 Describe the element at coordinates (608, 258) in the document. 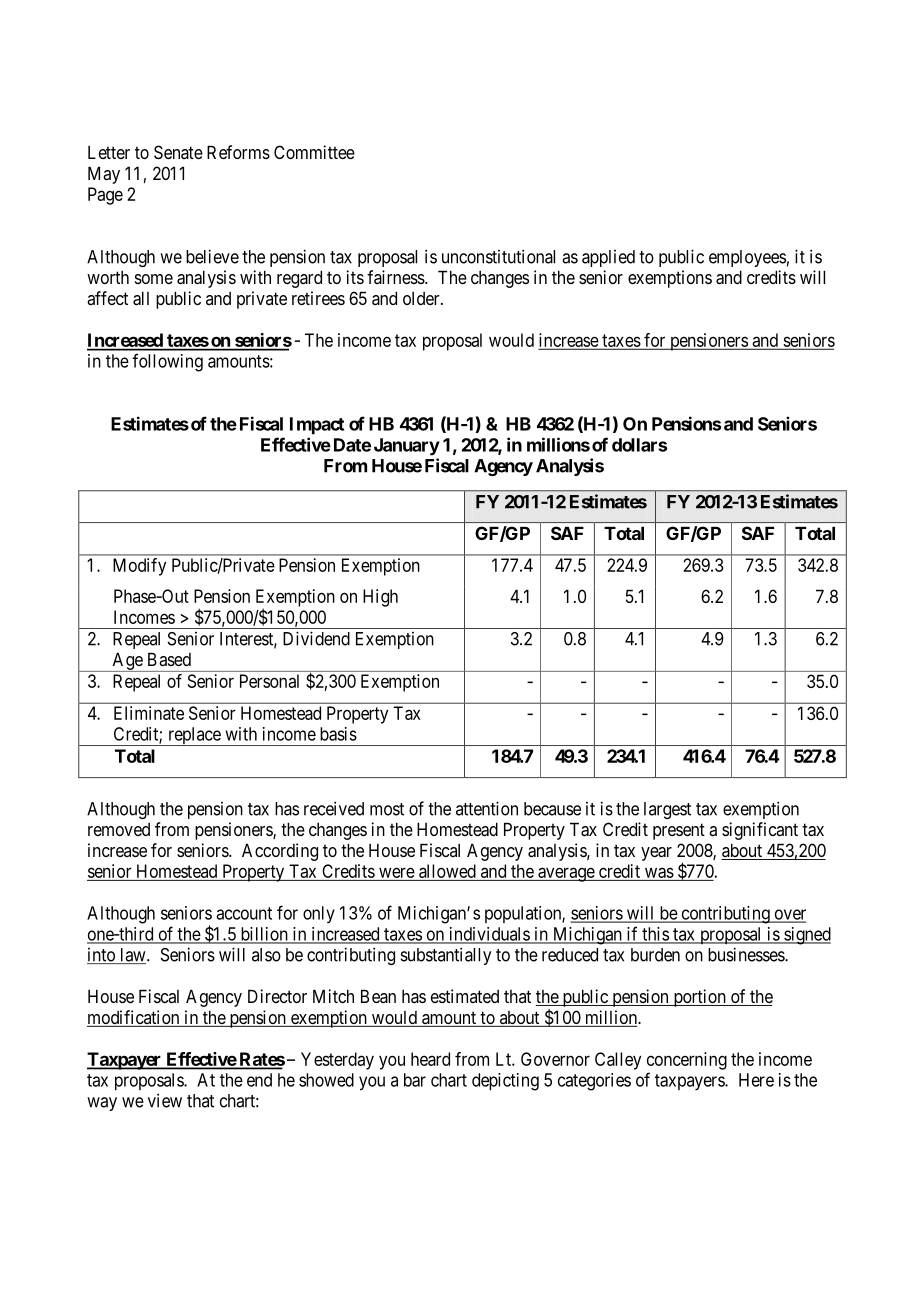

I see `applied` at that location.
